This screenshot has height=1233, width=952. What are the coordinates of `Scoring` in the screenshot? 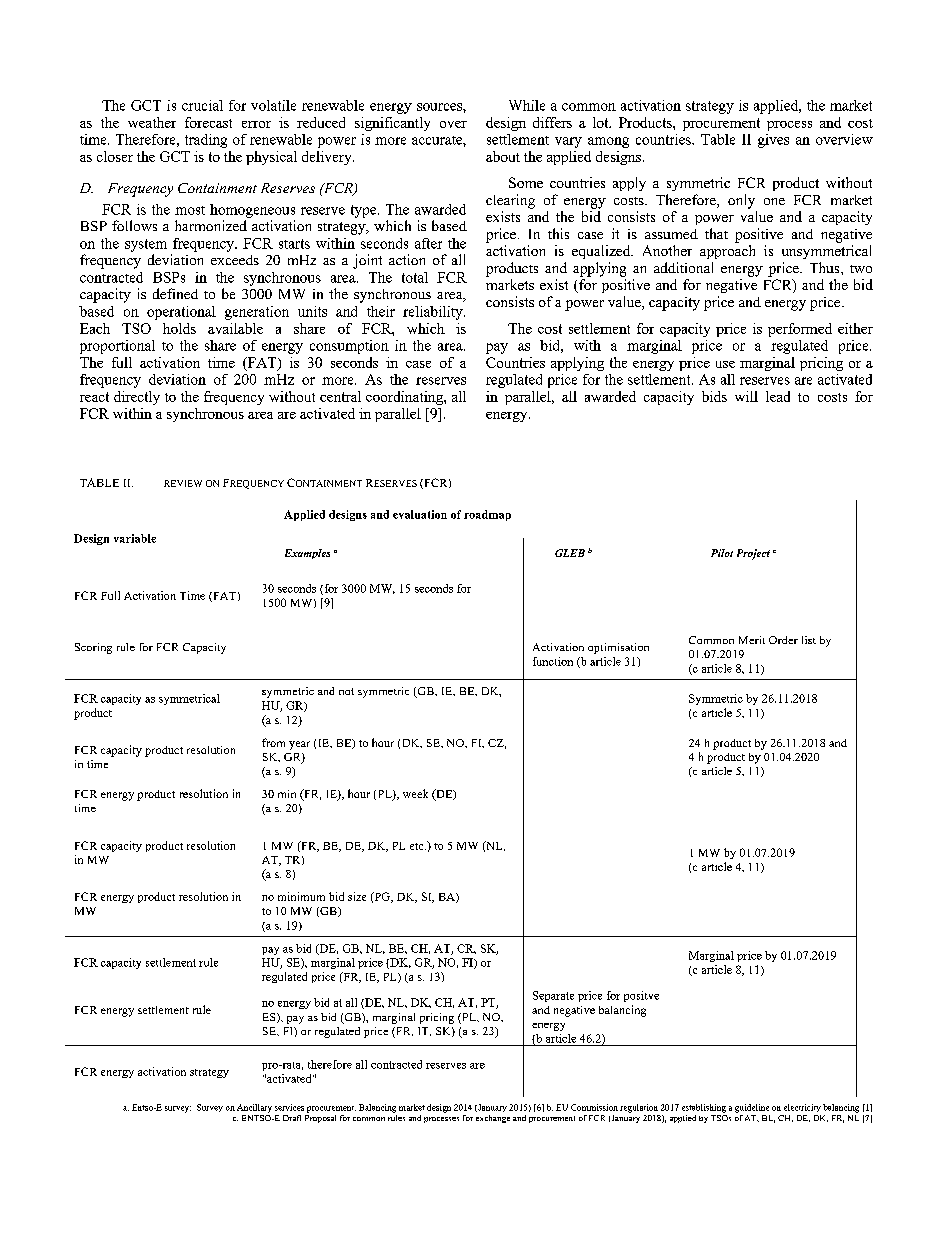 It's located at (93, 648).
